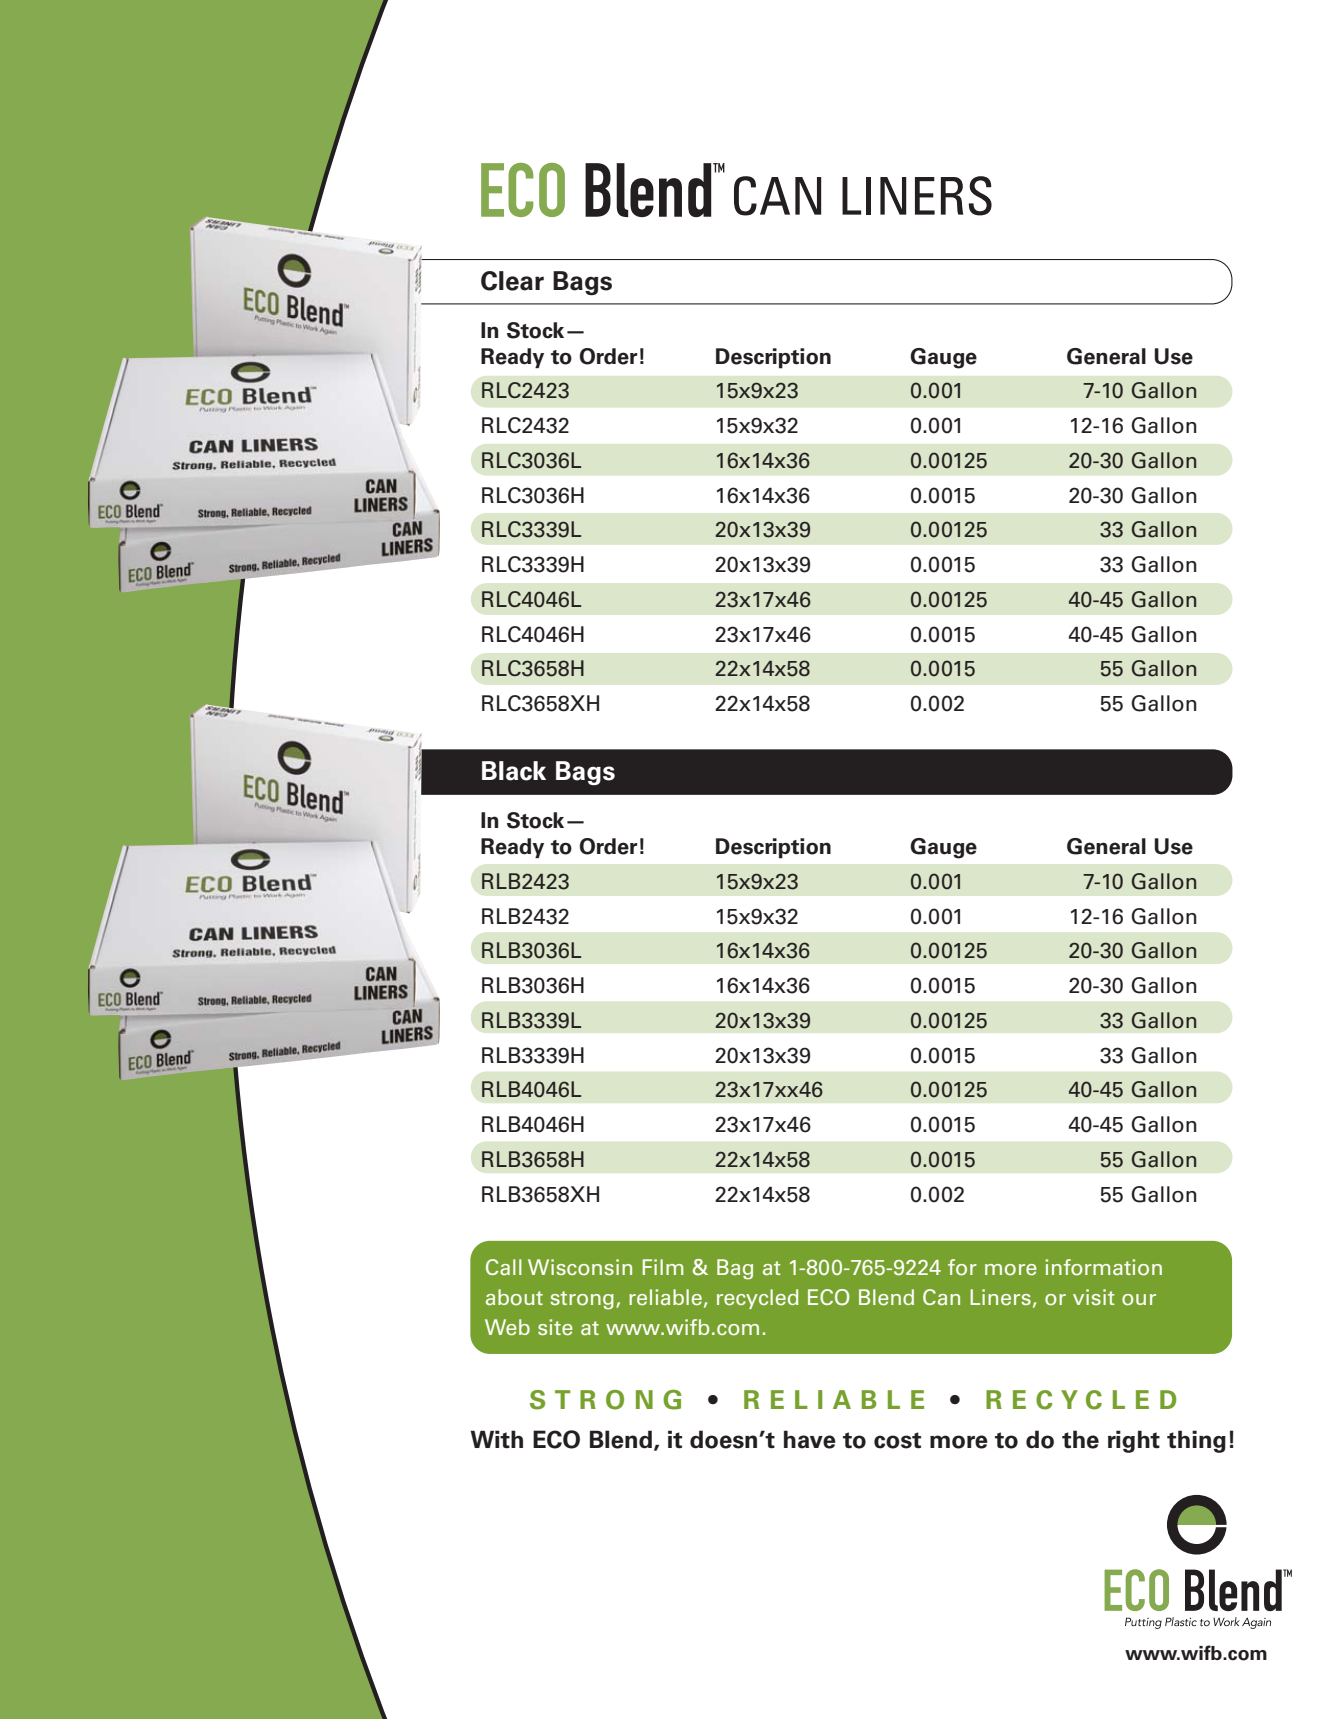 The height and width of the screenshot is (1719, 1328). What do you see at coordinates (1134, 1441) in the screenshot?
I see `right` at bounding box center [1134, 1441].
